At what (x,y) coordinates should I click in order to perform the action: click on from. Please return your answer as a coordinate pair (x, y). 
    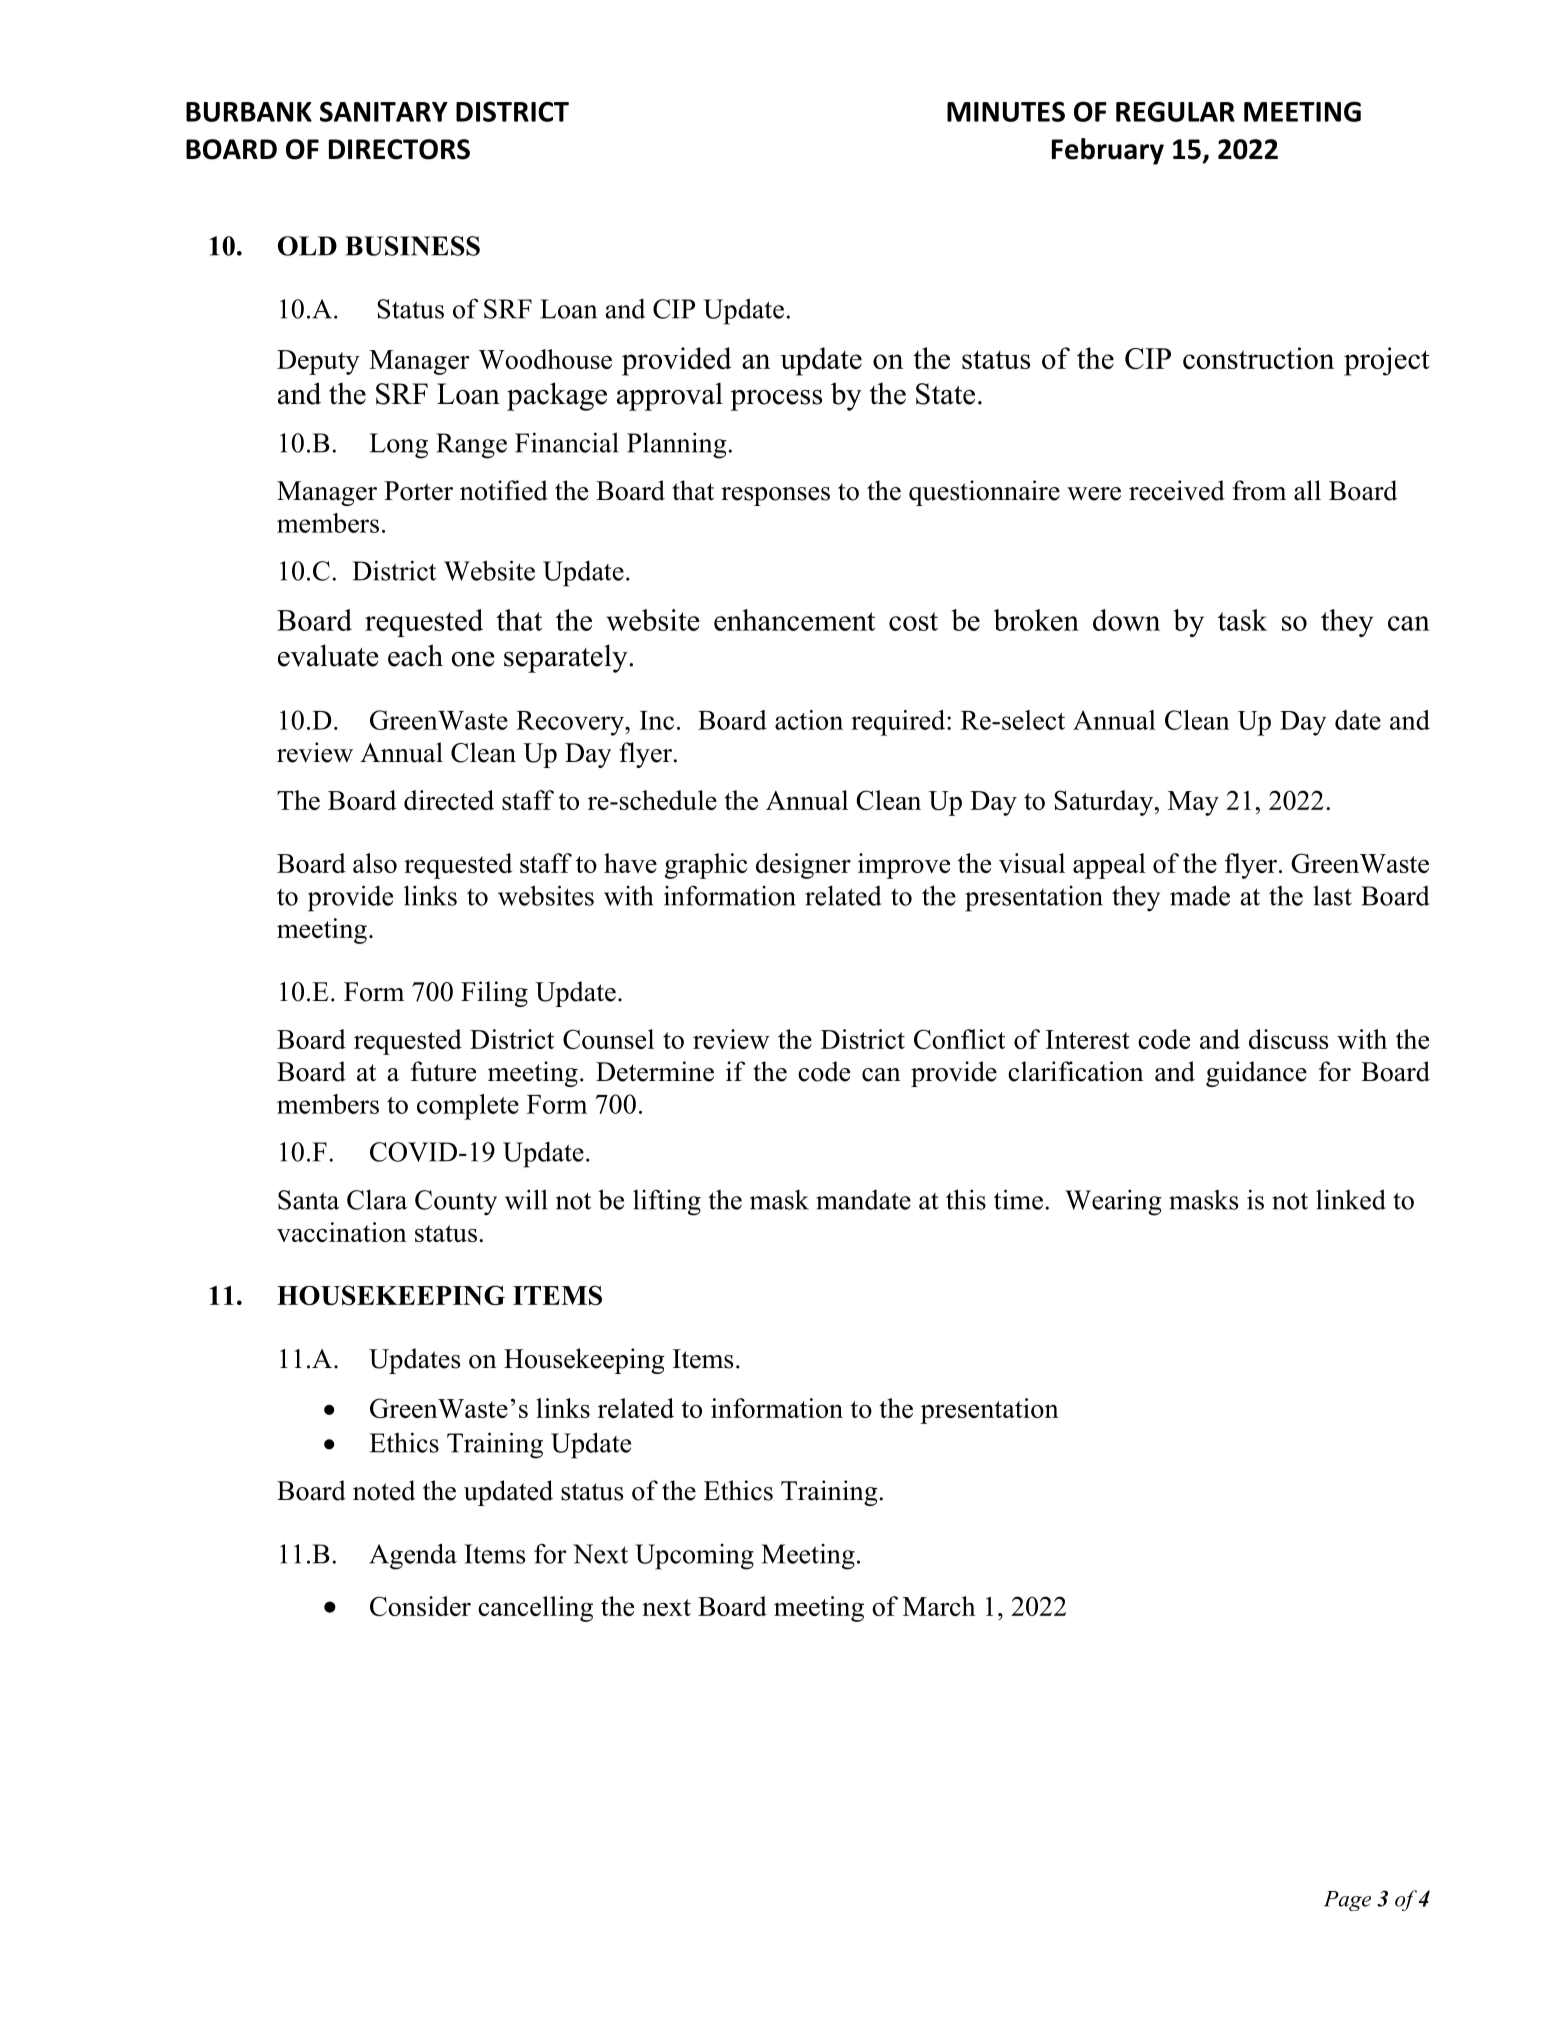
    Looking at the image, I should click on (1259, 490).
